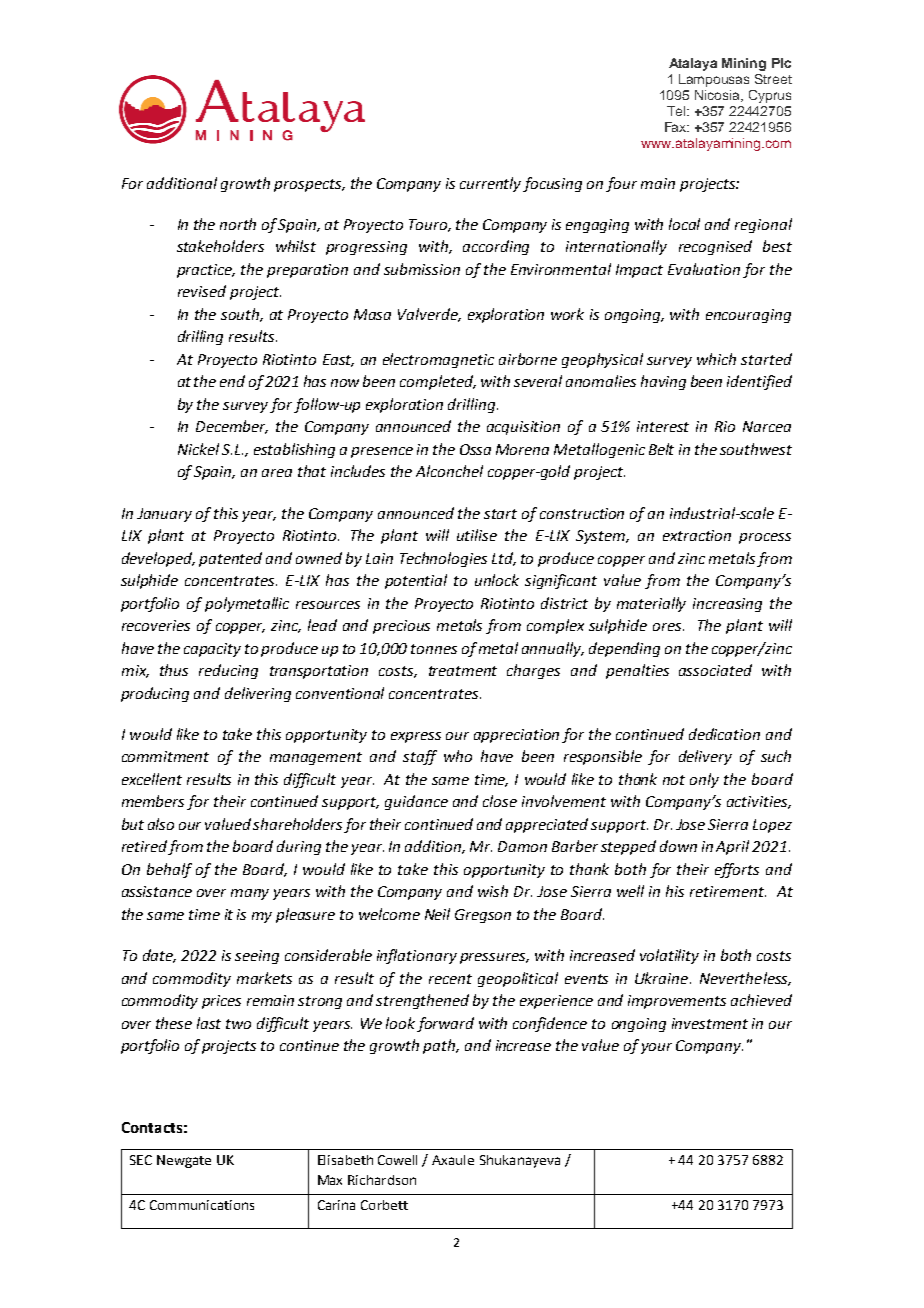  Describe the element at coordinates (490, 184) in the screenshot. I see `currently` at that location.
